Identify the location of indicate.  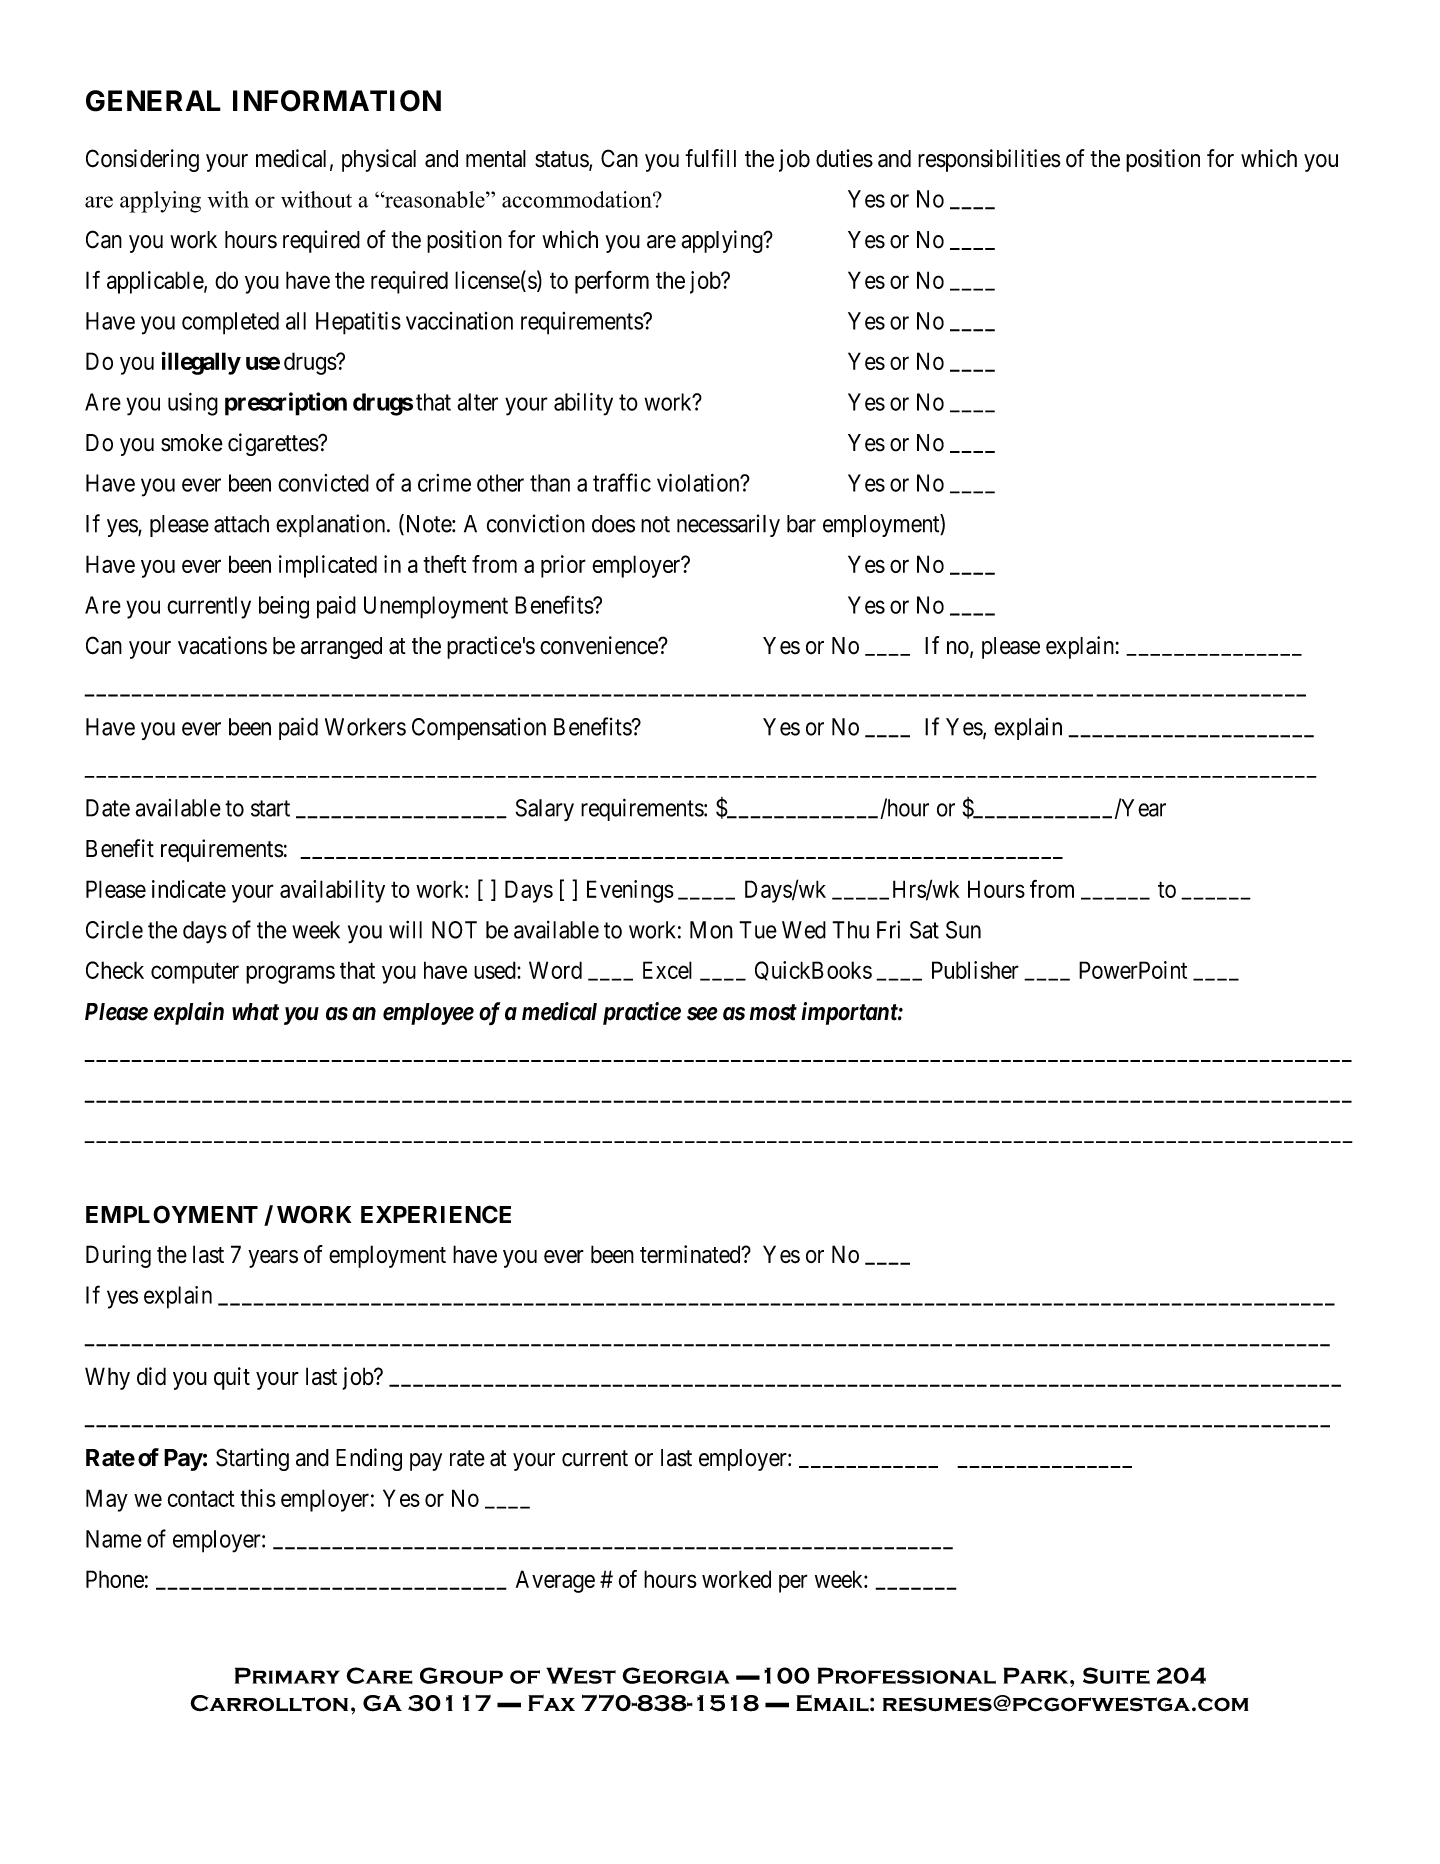
(189, 889).
